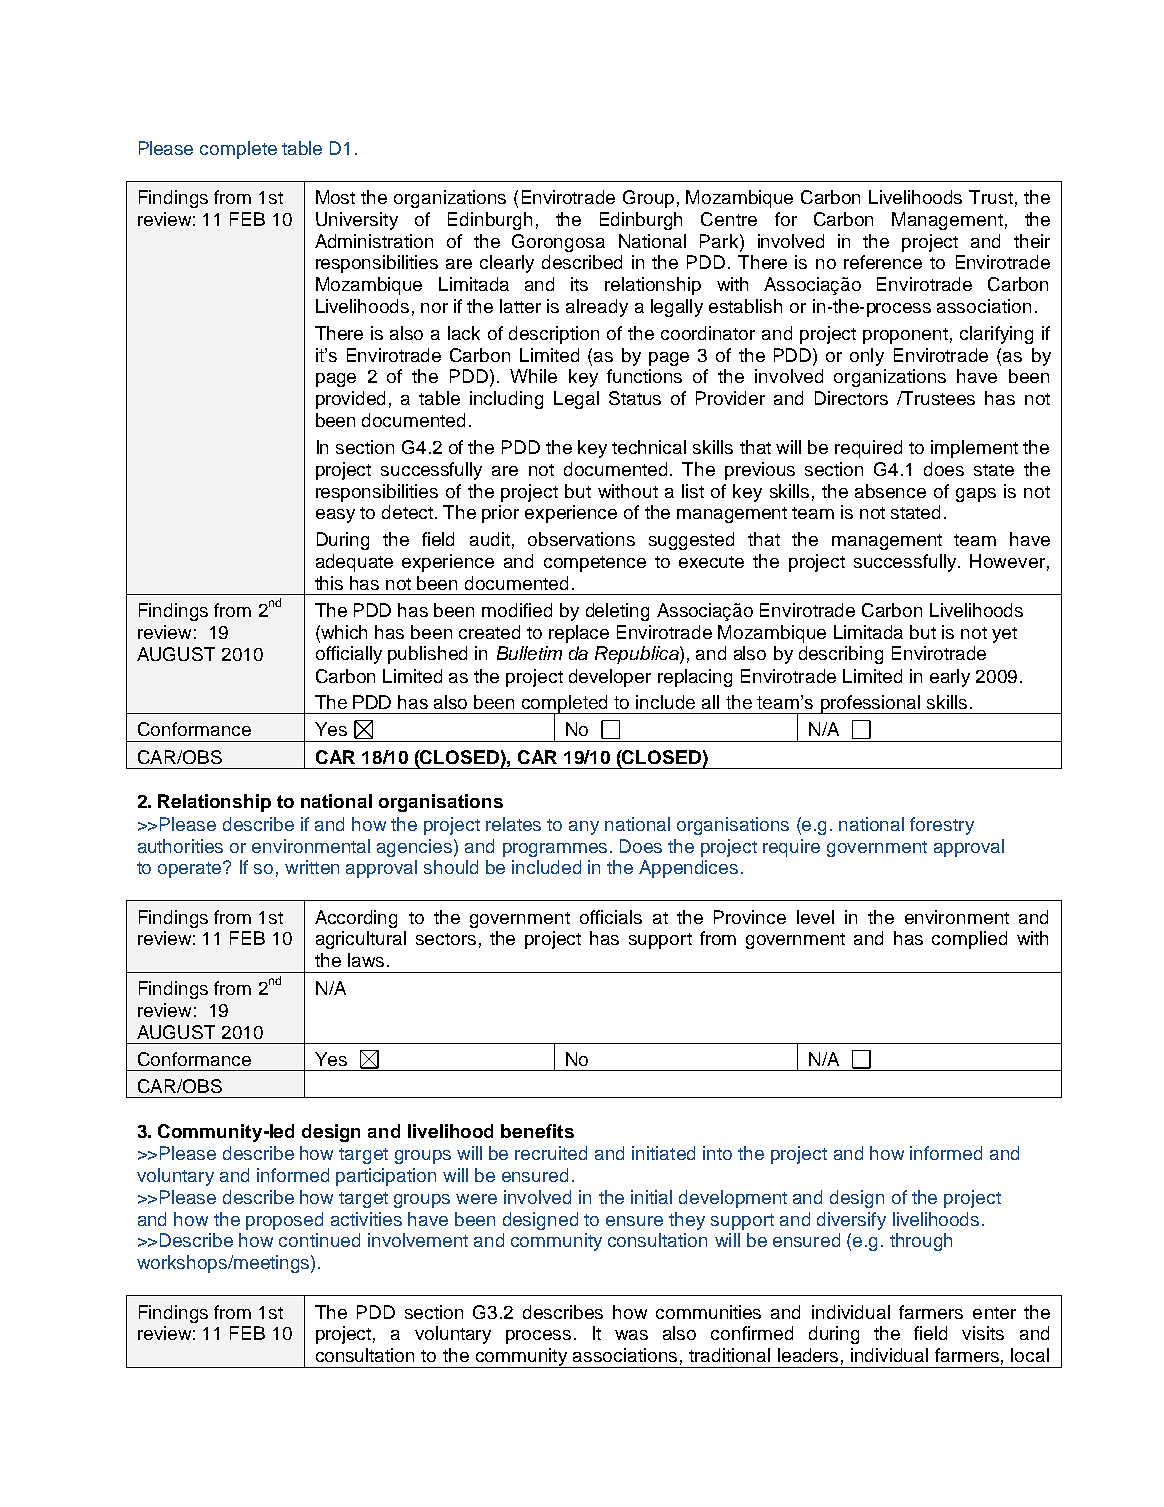 The image size is (1164, 1507). I want to click on continued, so click(319, 1240).
